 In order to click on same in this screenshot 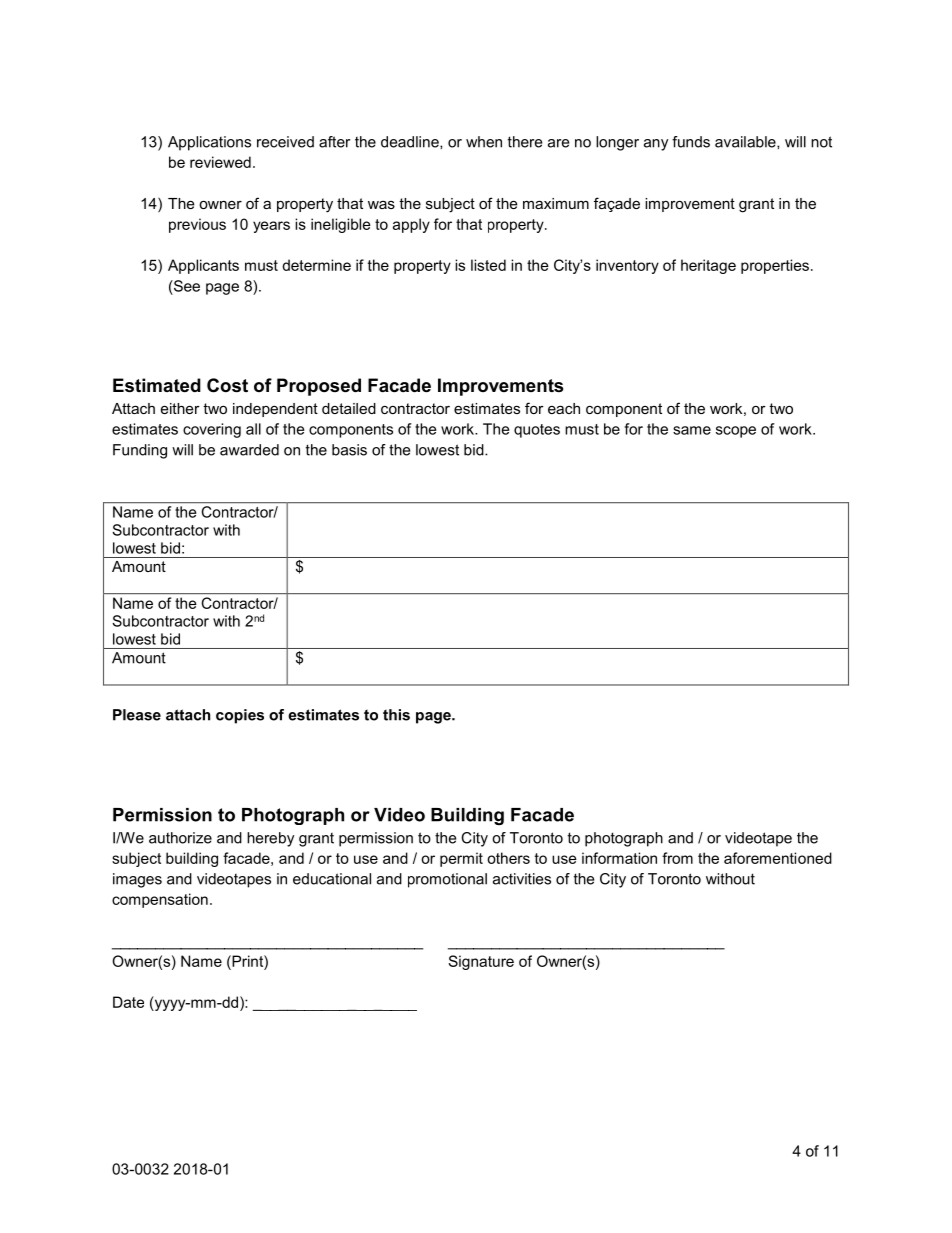, I will do `click(692, 430)`.
